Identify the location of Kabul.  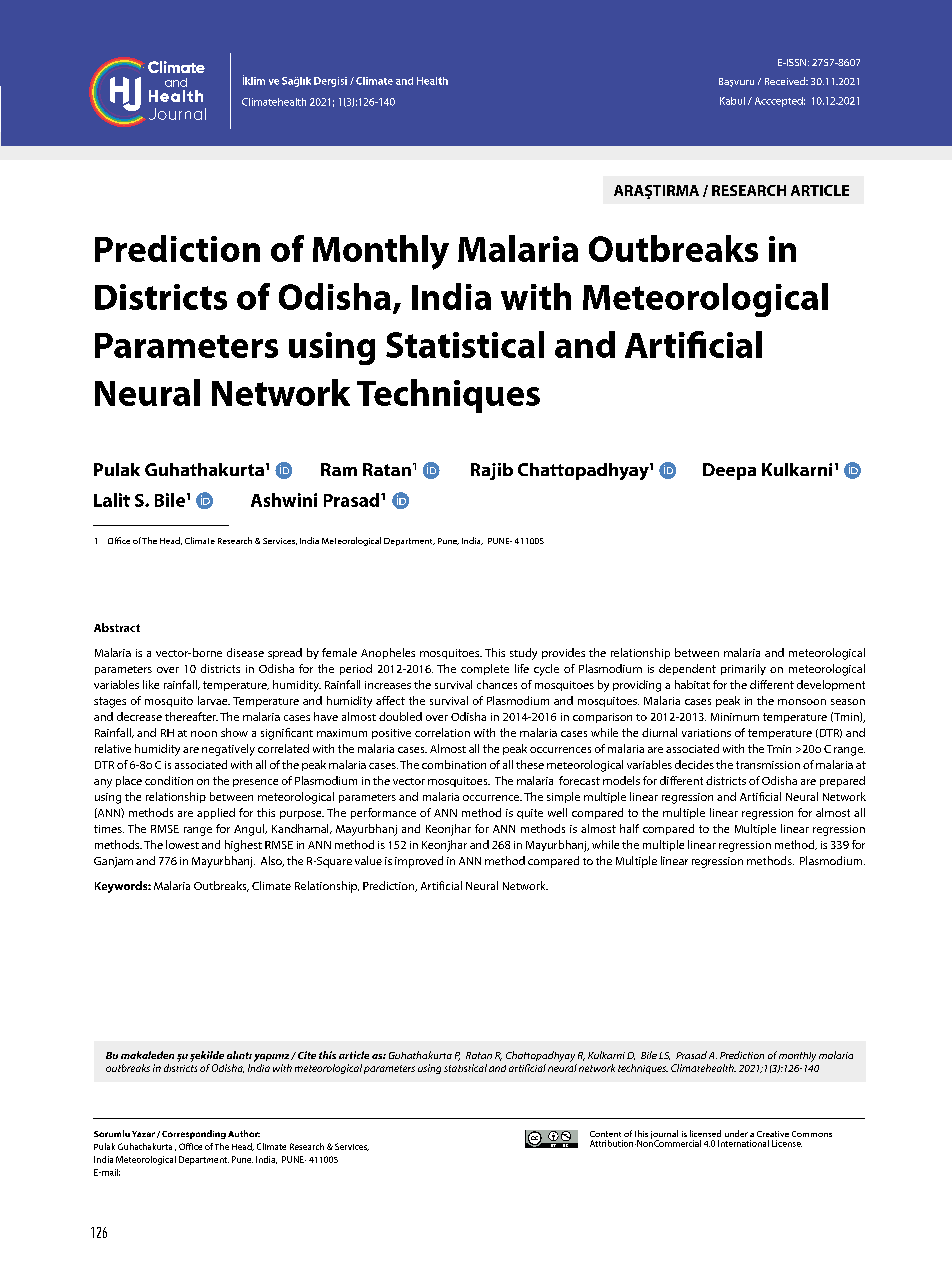
(732, 101).
